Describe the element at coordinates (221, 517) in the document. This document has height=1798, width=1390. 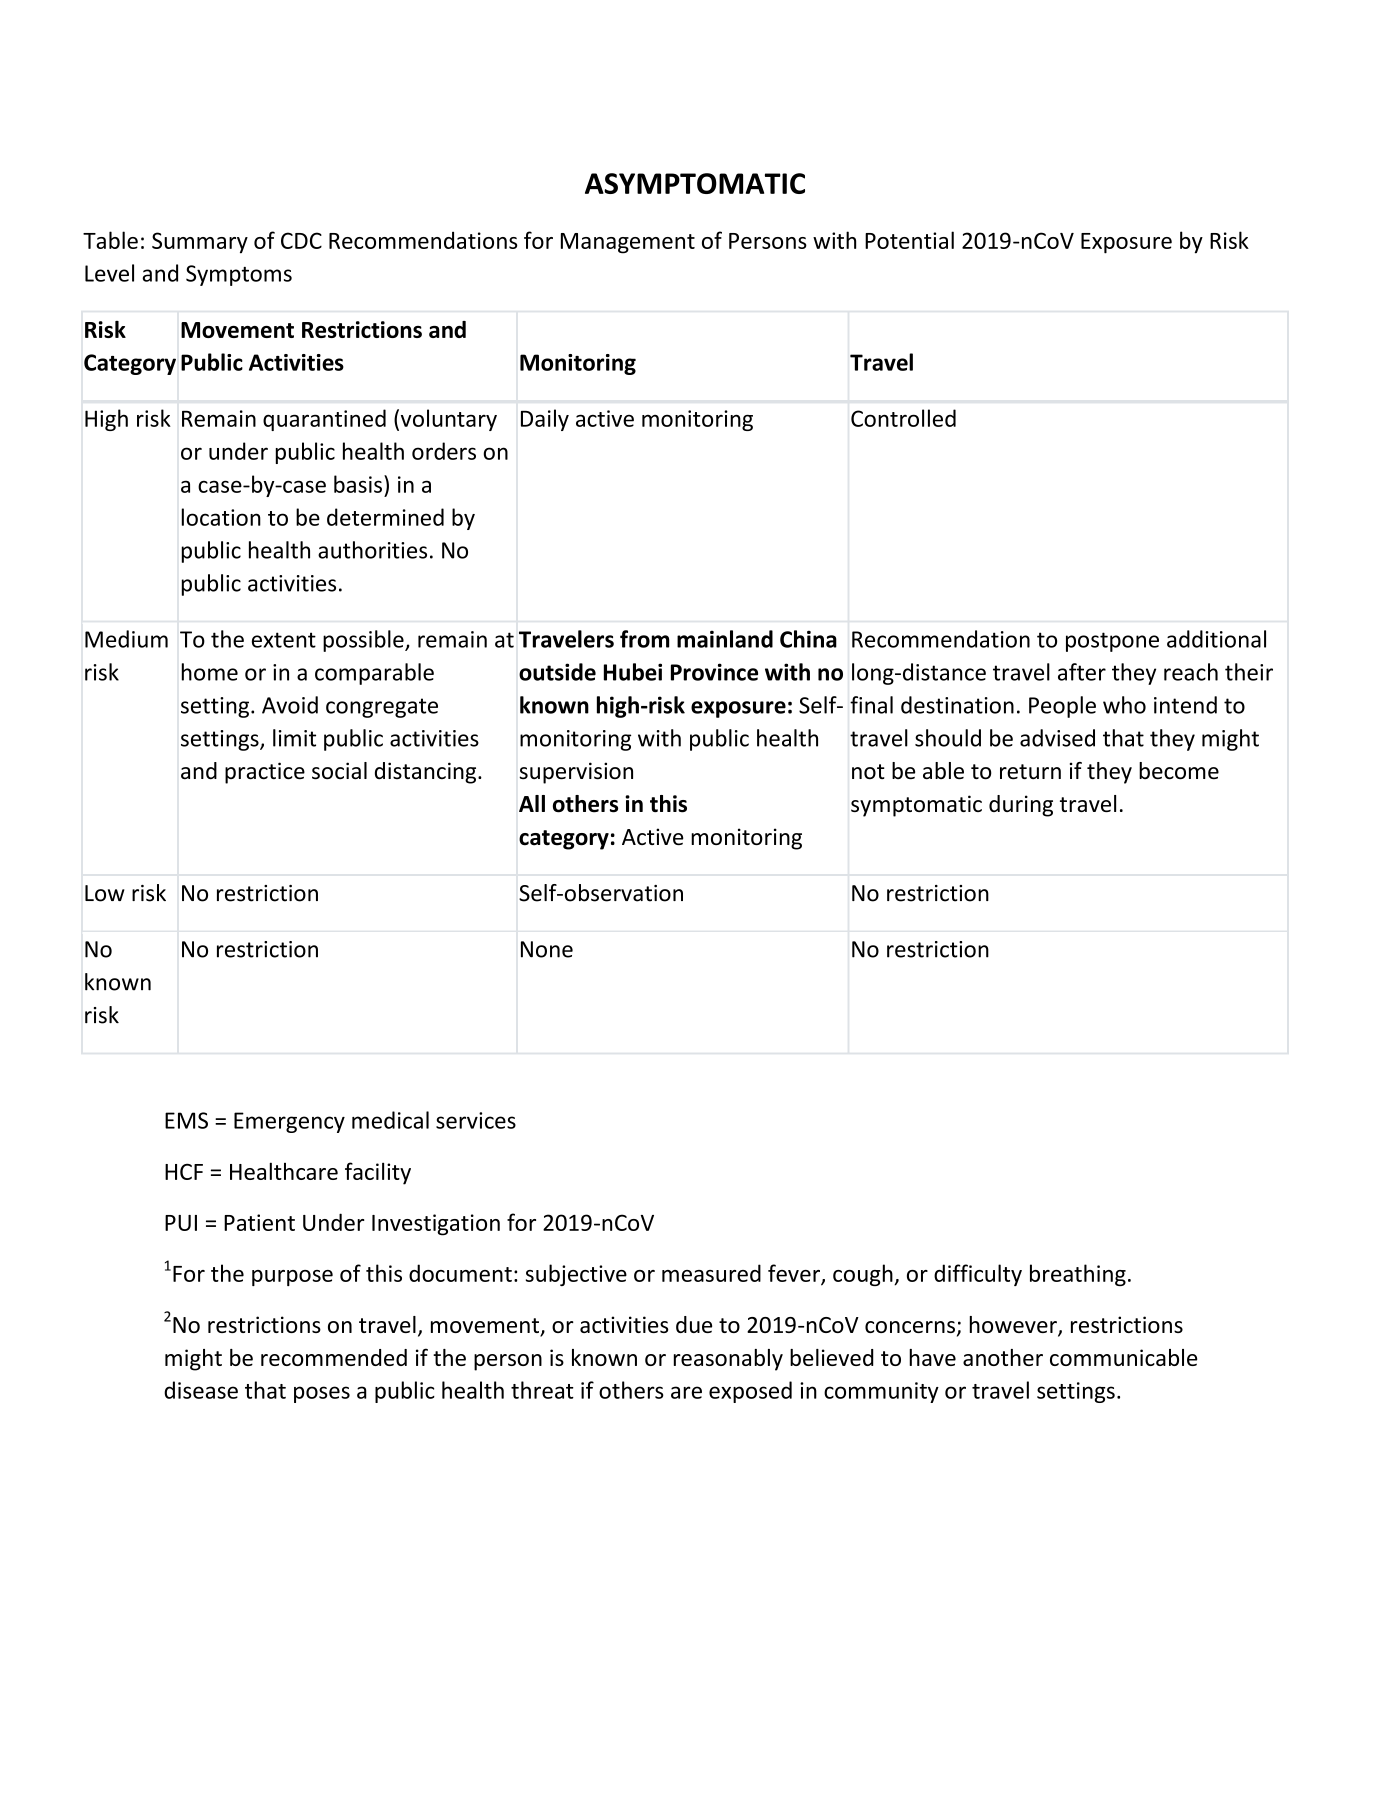
I see `location` at that location.
